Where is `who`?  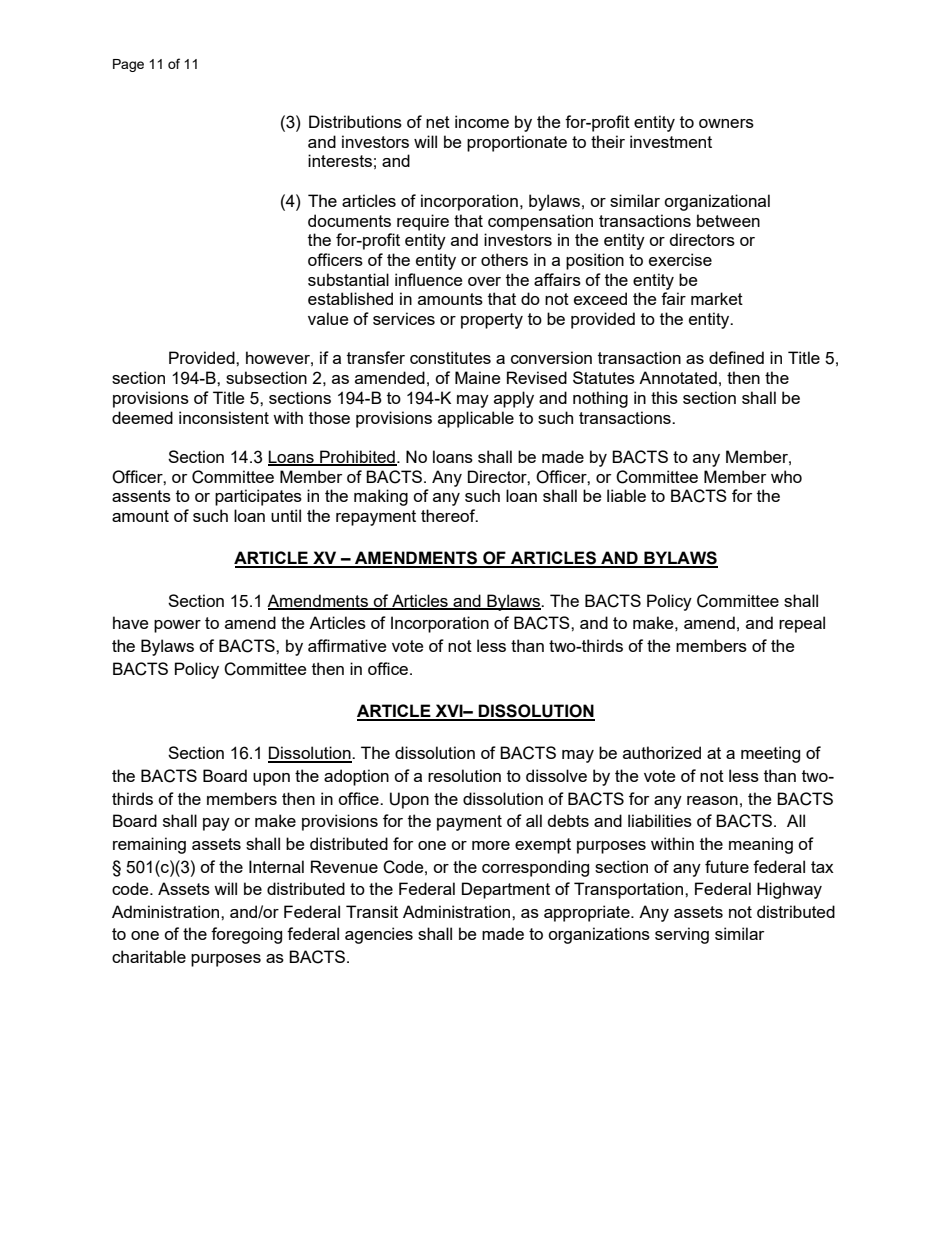
who is located at coordinates (786, 476).
